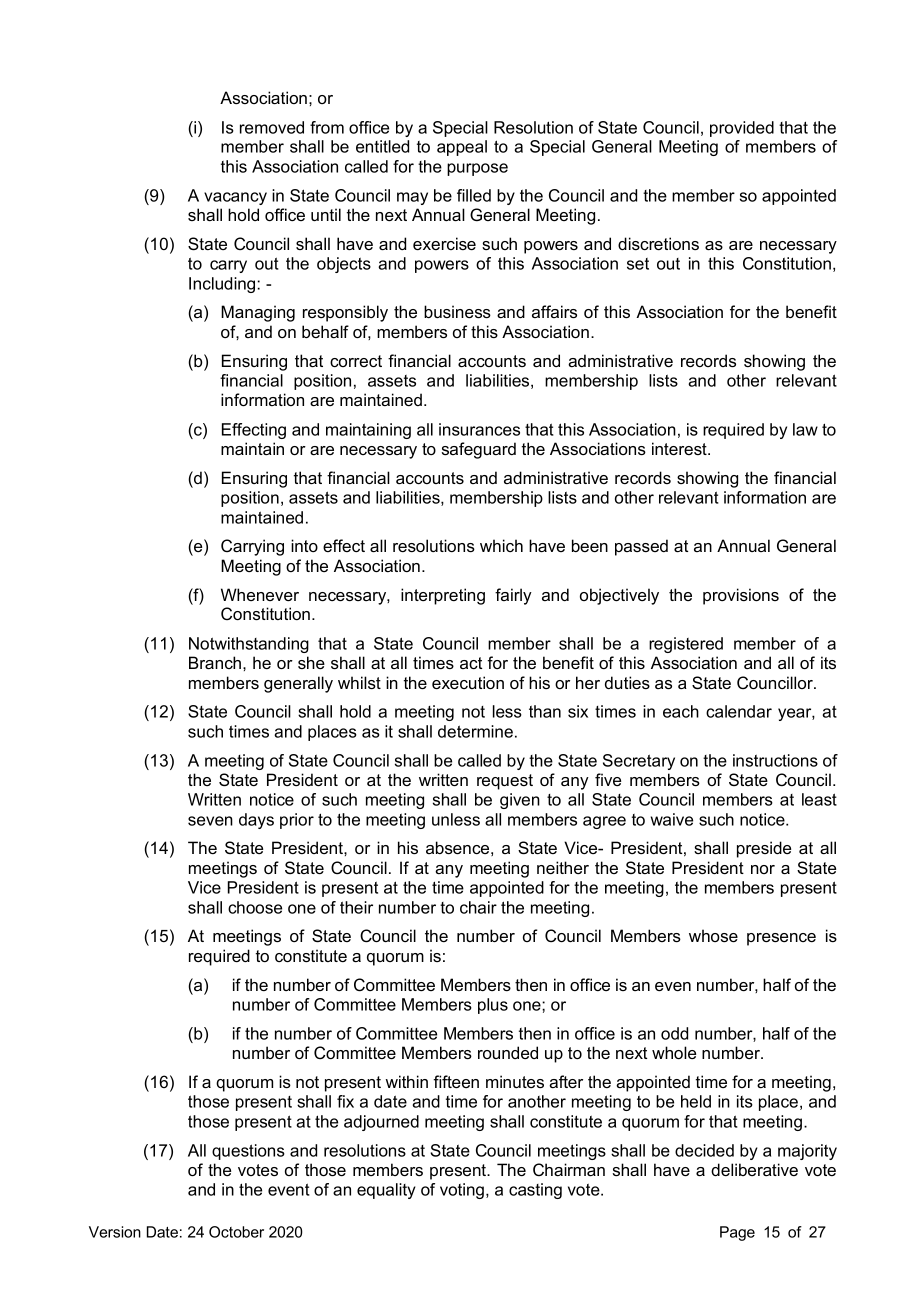  I want to click on vacancy, so click(235, 198).
